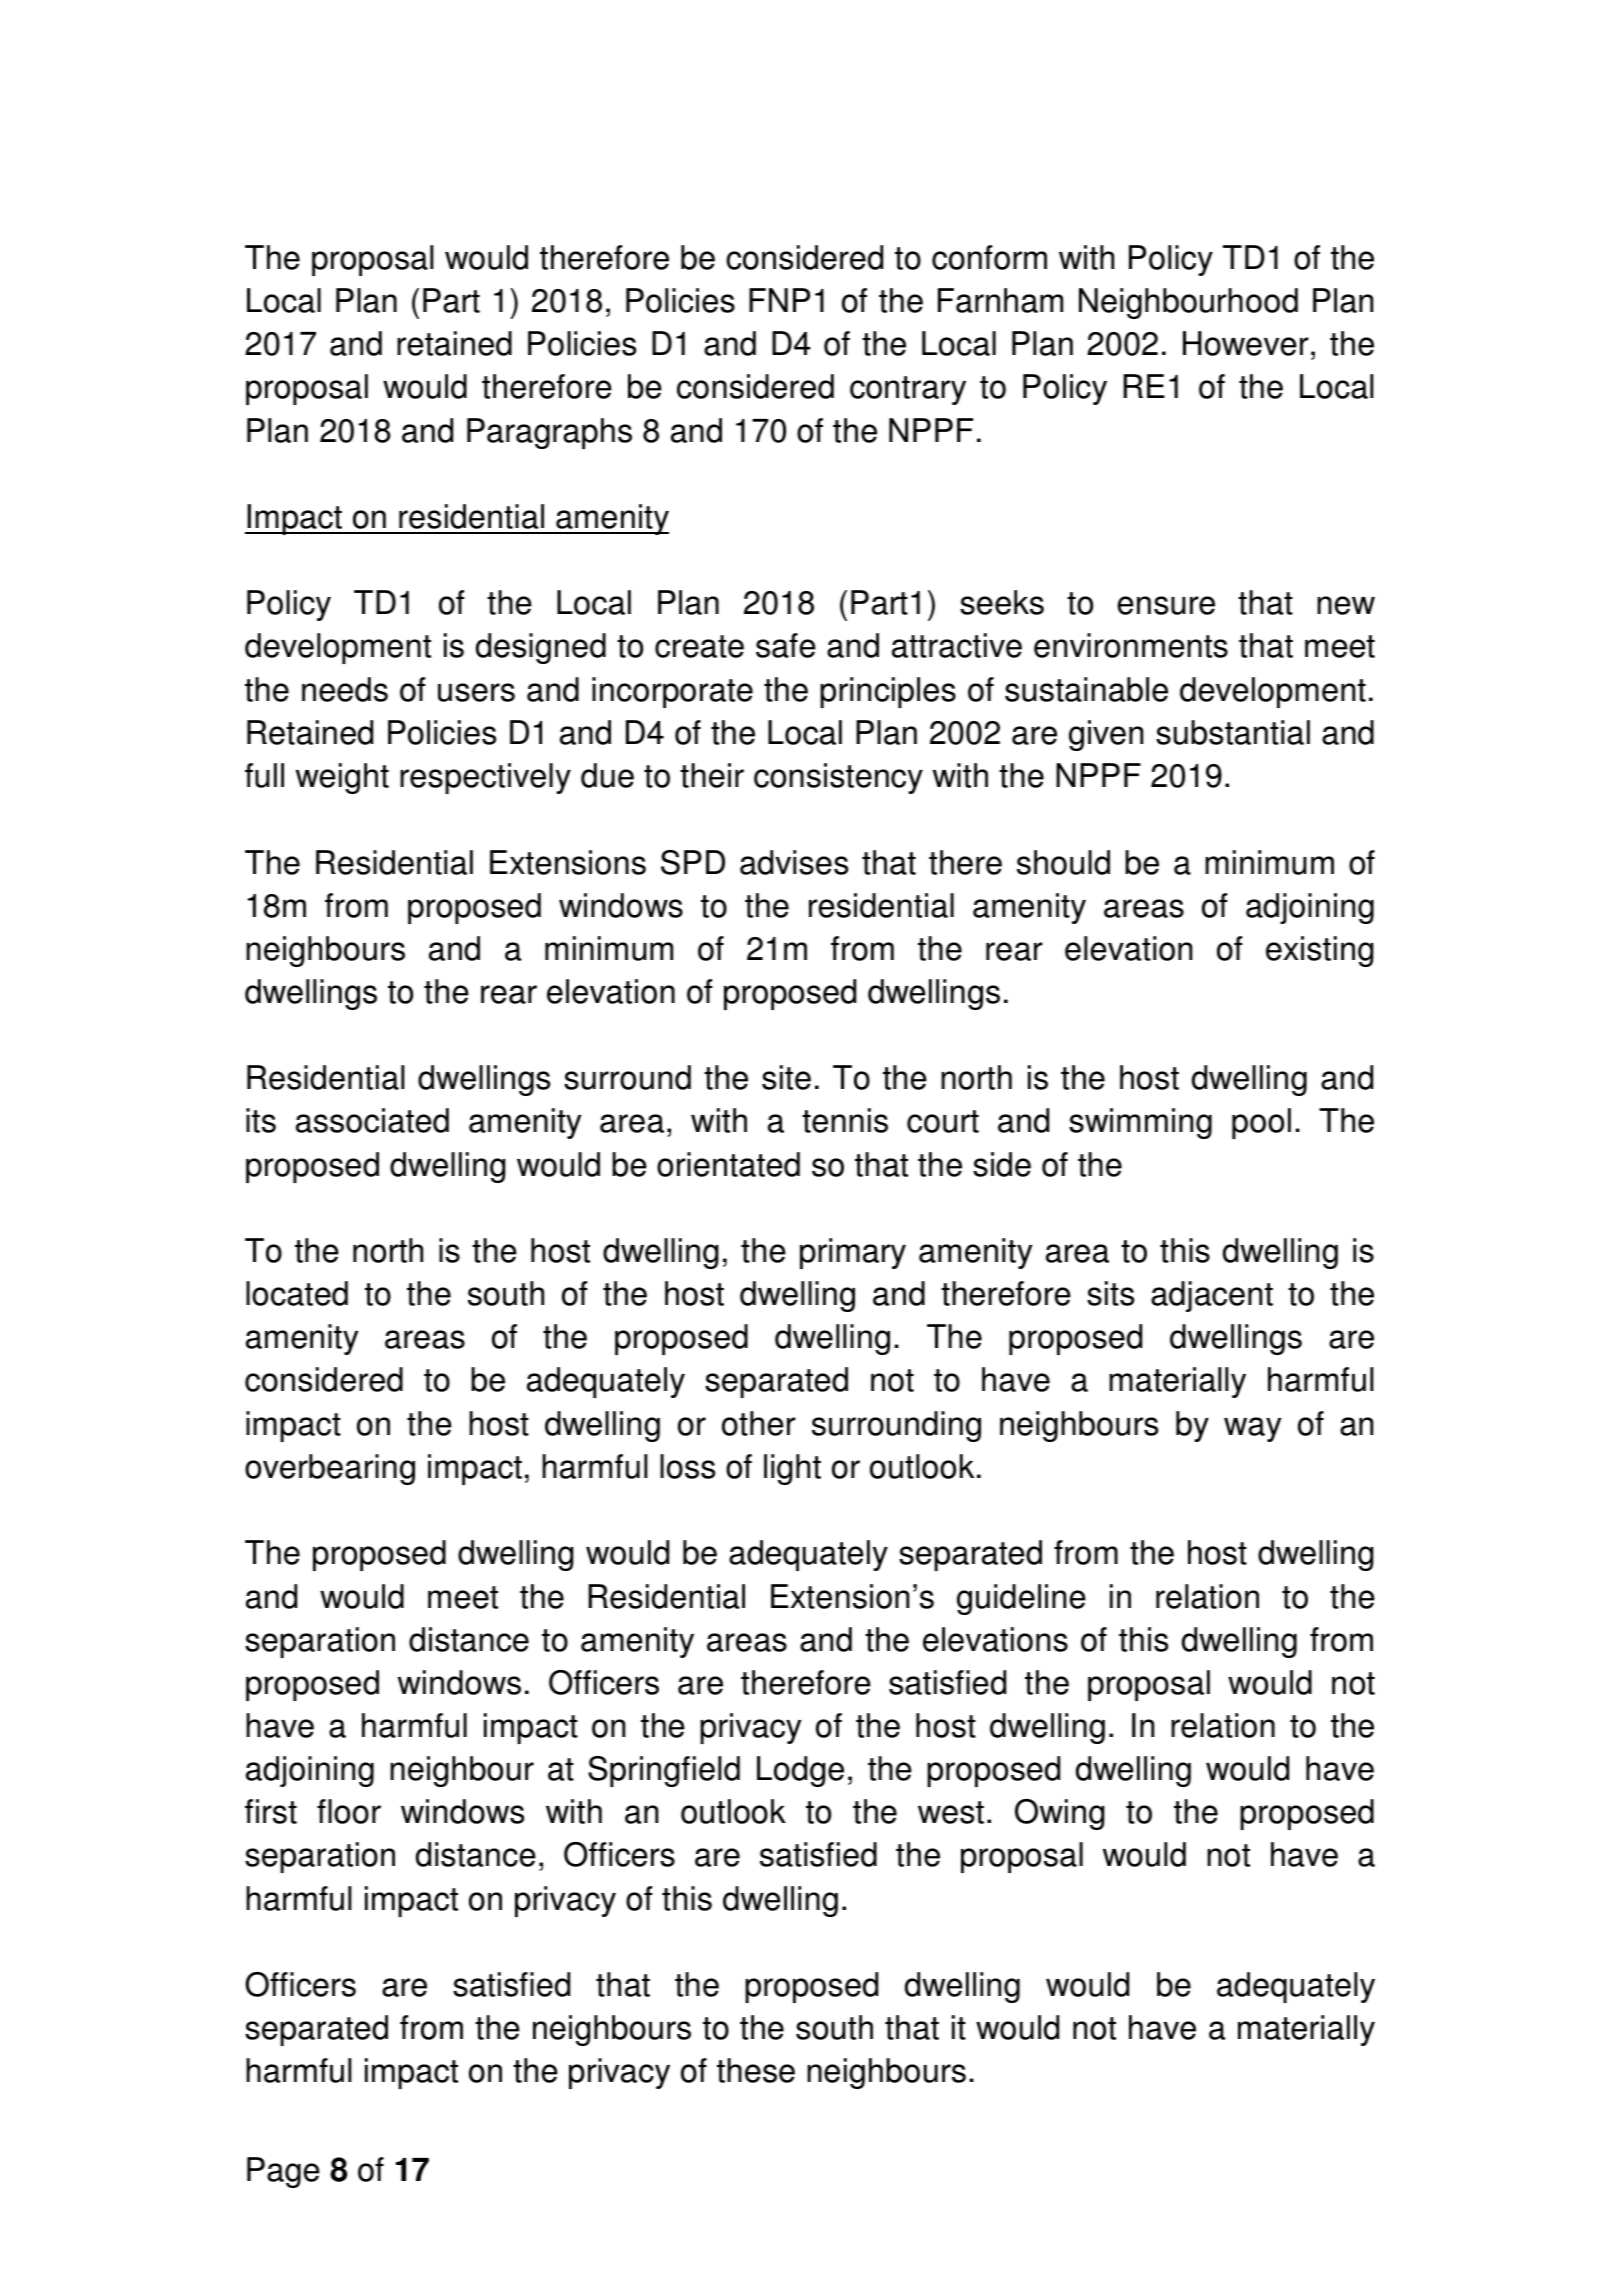 This image has height=2291, width=1619. Describe the element at coordinates (792, 1469) in the image. I see `light` at that location.
